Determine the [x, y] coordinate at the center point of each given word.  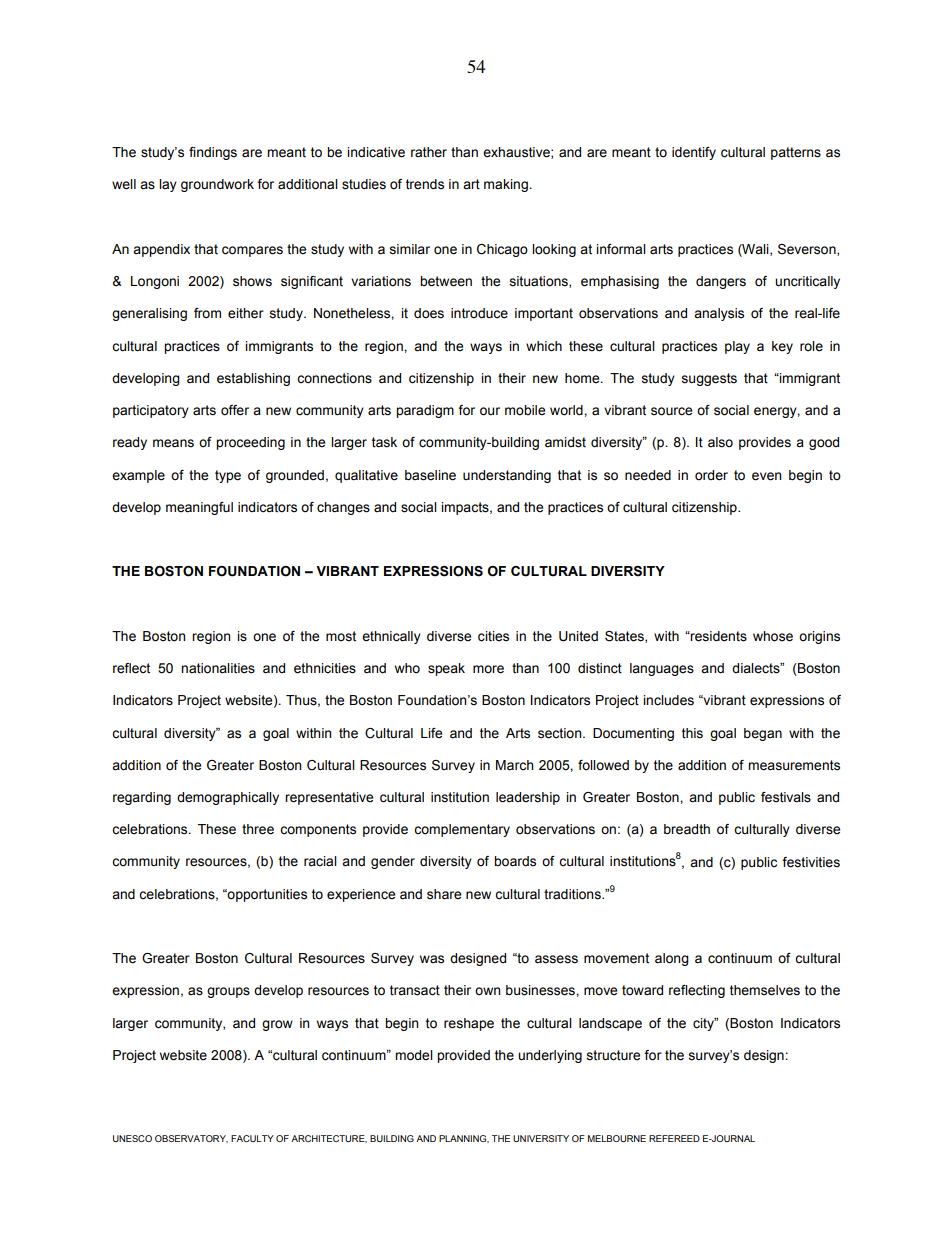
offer [235, 410]
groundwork [217, 185]
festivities [811, 862]
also [720, 442]
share [444, 894]
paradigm [425, 411]
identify [694, 153]
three [258, 829]
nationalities [218, 668]
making [507, 185]
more [488, 669]
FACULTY [252, 1138]
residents [718, 636]
